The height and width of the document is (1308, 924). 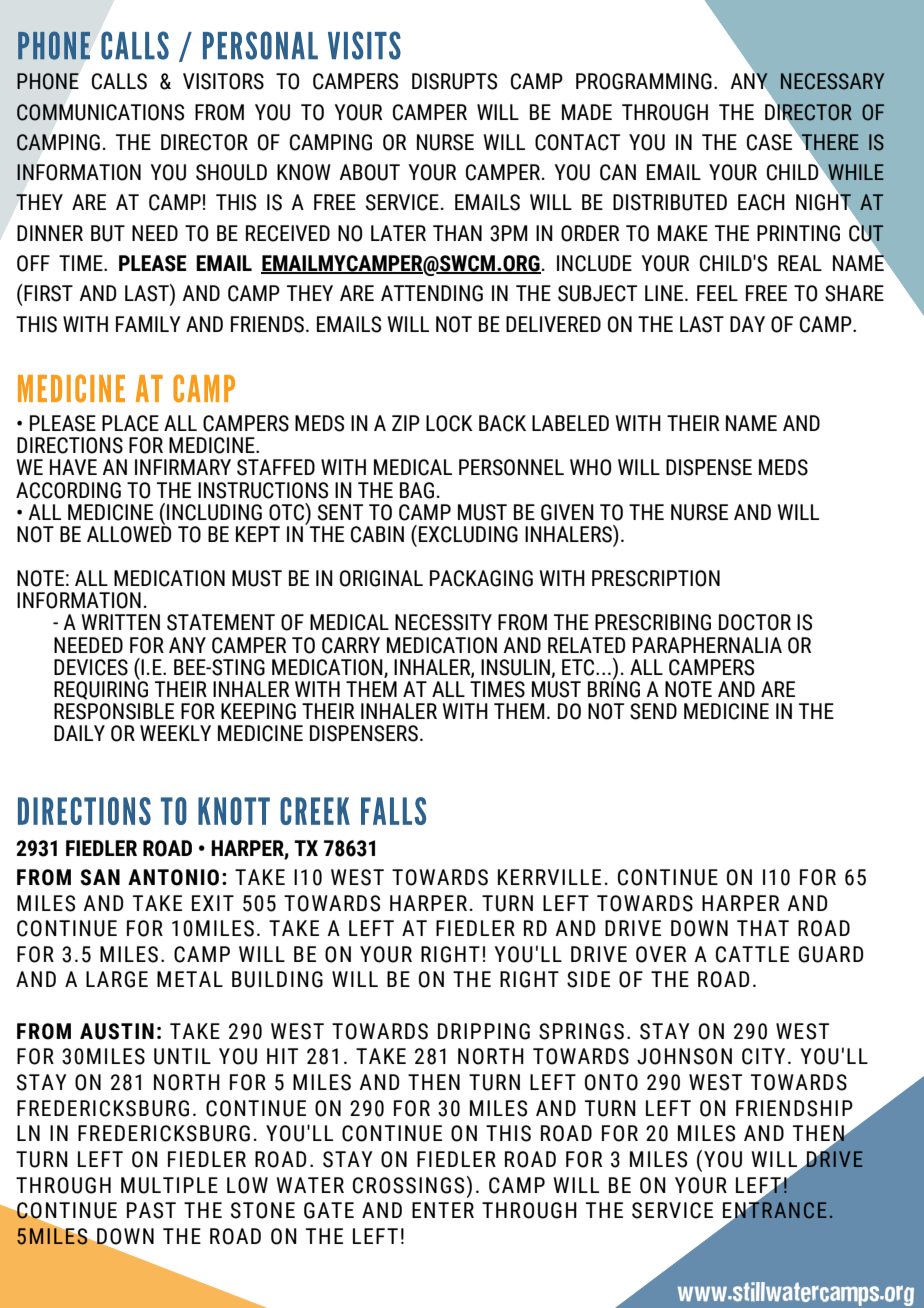 I want to click on INFIRMARY, so click(x=183, y=467).
